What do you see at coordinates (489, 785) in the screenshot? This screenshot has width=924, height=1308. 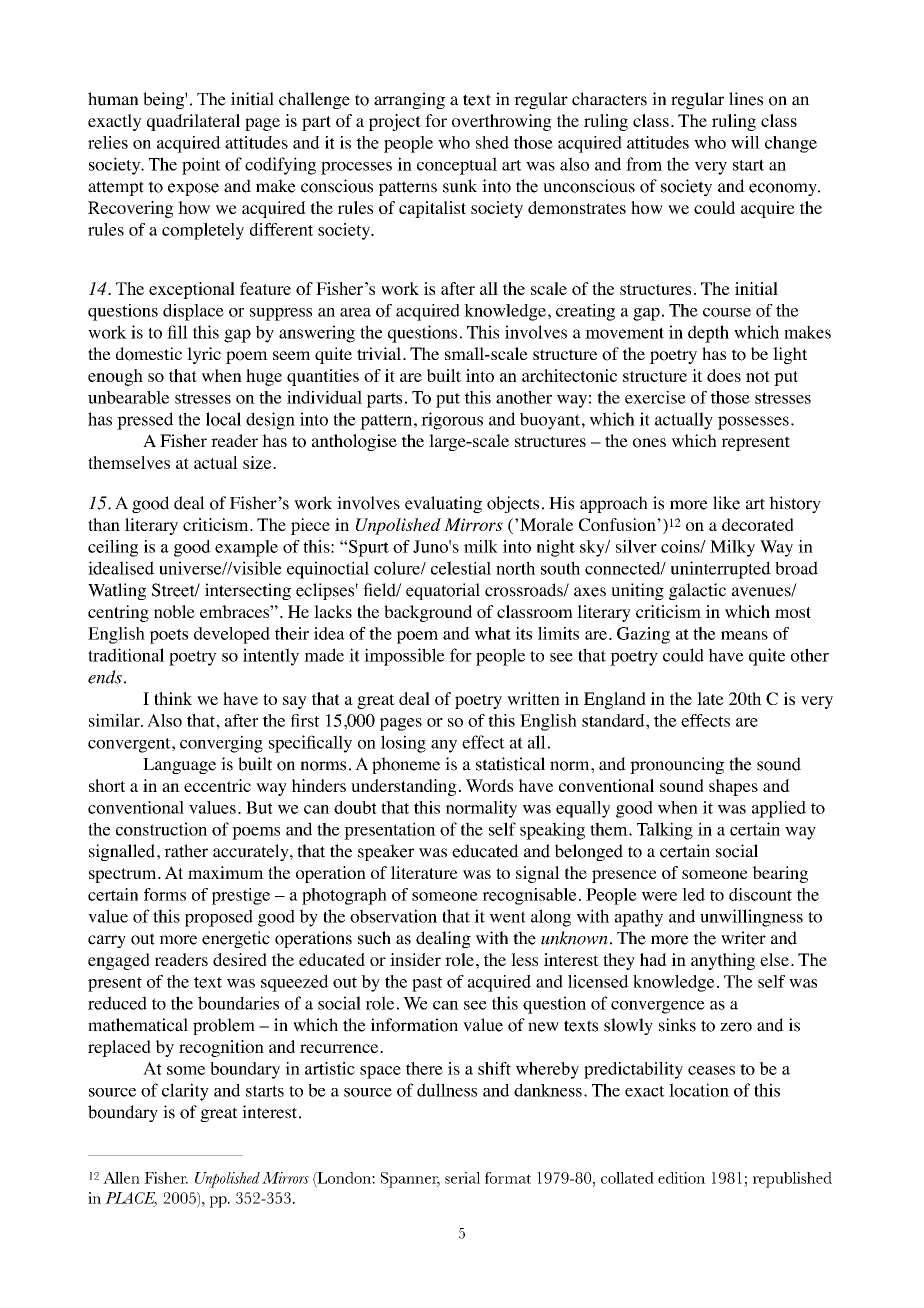 I see `Words` at bounding box center [489, 785].
